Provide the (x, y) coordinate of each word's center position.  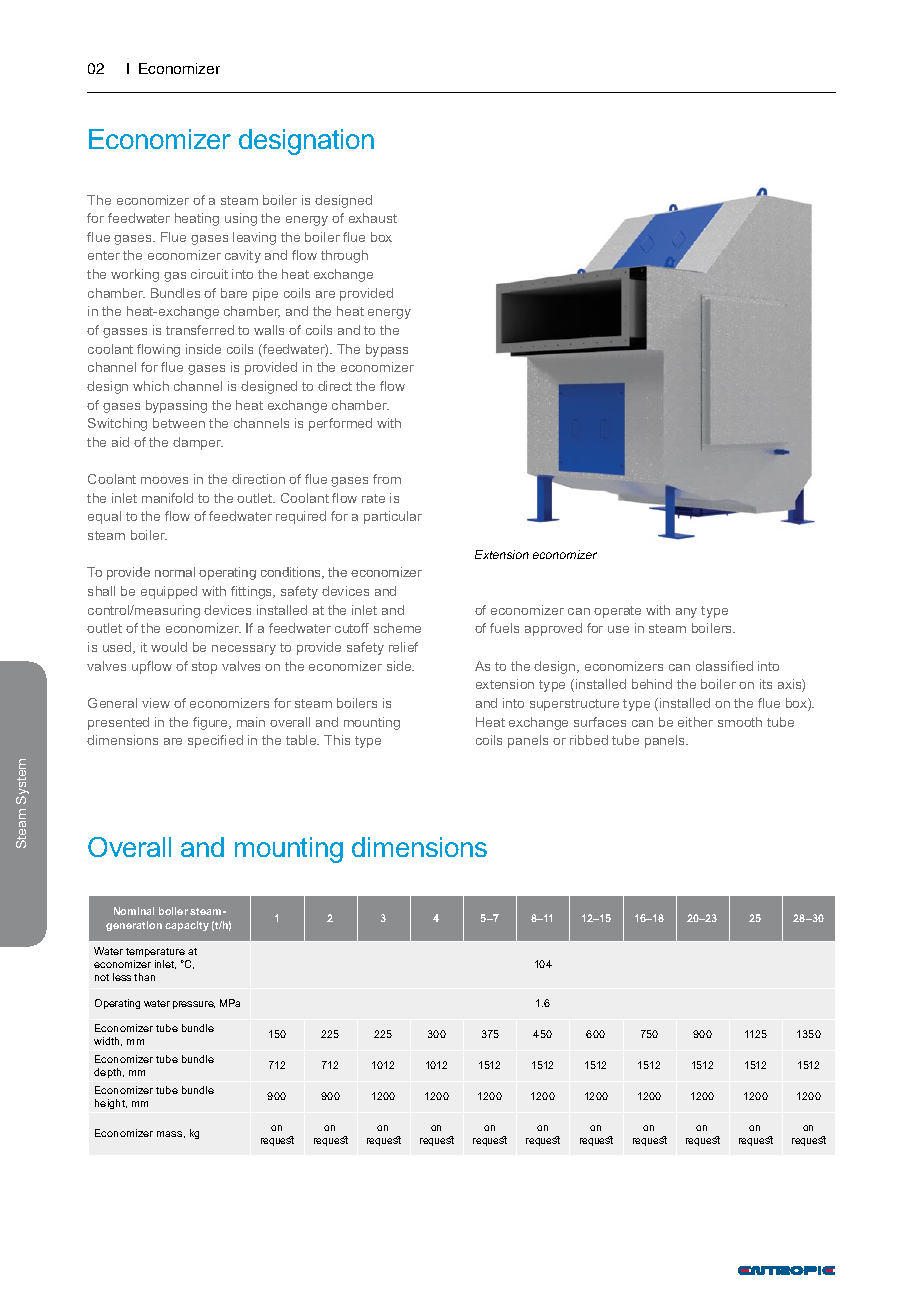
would (169, 647)
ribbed (589, 740)
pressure (194, 1005)
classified (724, 666)
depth (109, 1073)
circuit (209, 274)
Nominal (134, 911)
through (344, 256)
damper (198, 443)
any (686, 613)
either (695, 722)
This (337, 740)
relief (403, 647)
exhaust (373, 218)
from (387, 479)
